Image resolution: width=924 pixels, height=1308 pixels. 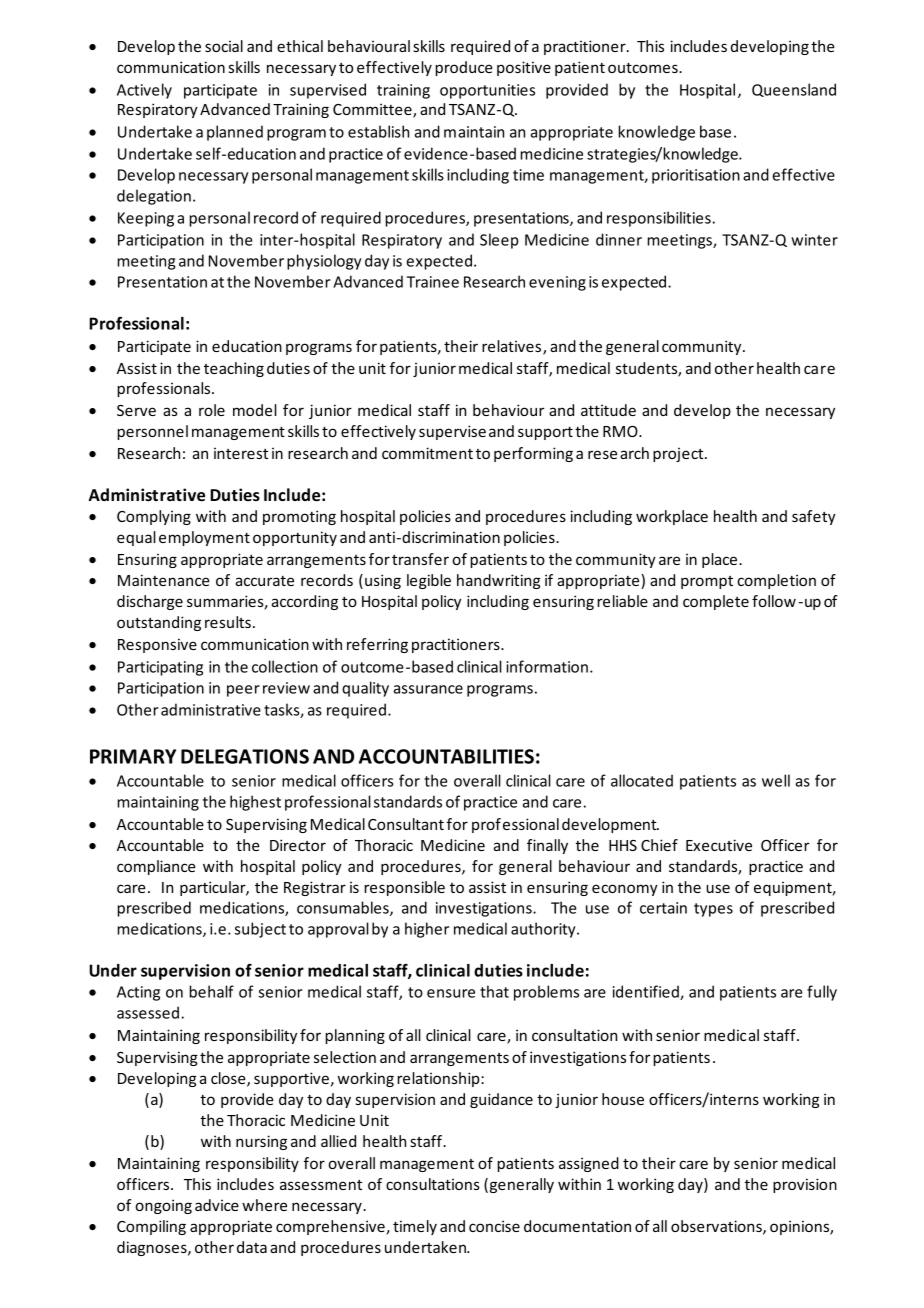 What do you see at coordinates (464, 68) in the page?
I see `produce` at bounding box center [464, 68].
